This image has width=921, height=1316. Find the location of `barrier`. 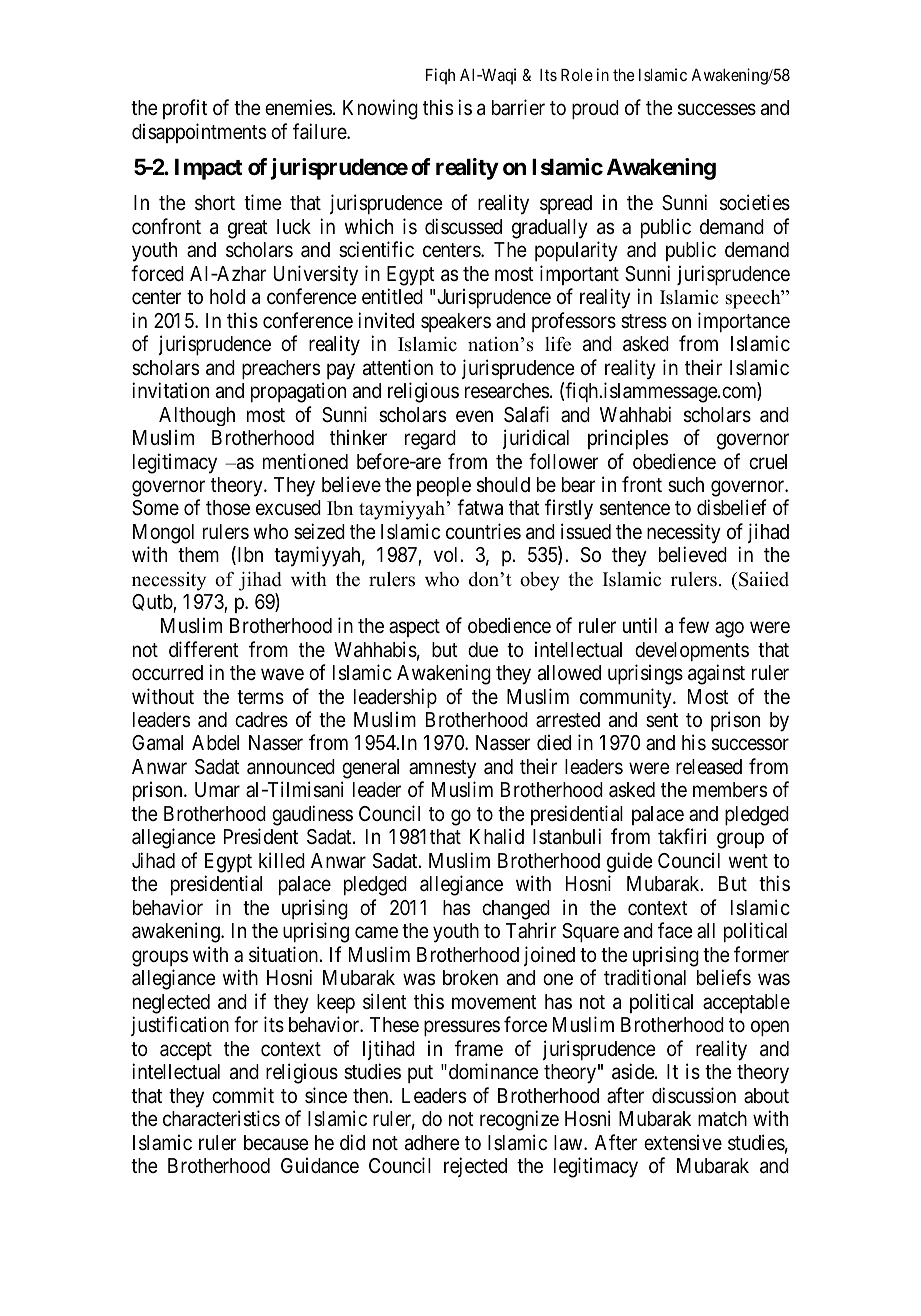

barrier is located at coordinates (518, 107).
